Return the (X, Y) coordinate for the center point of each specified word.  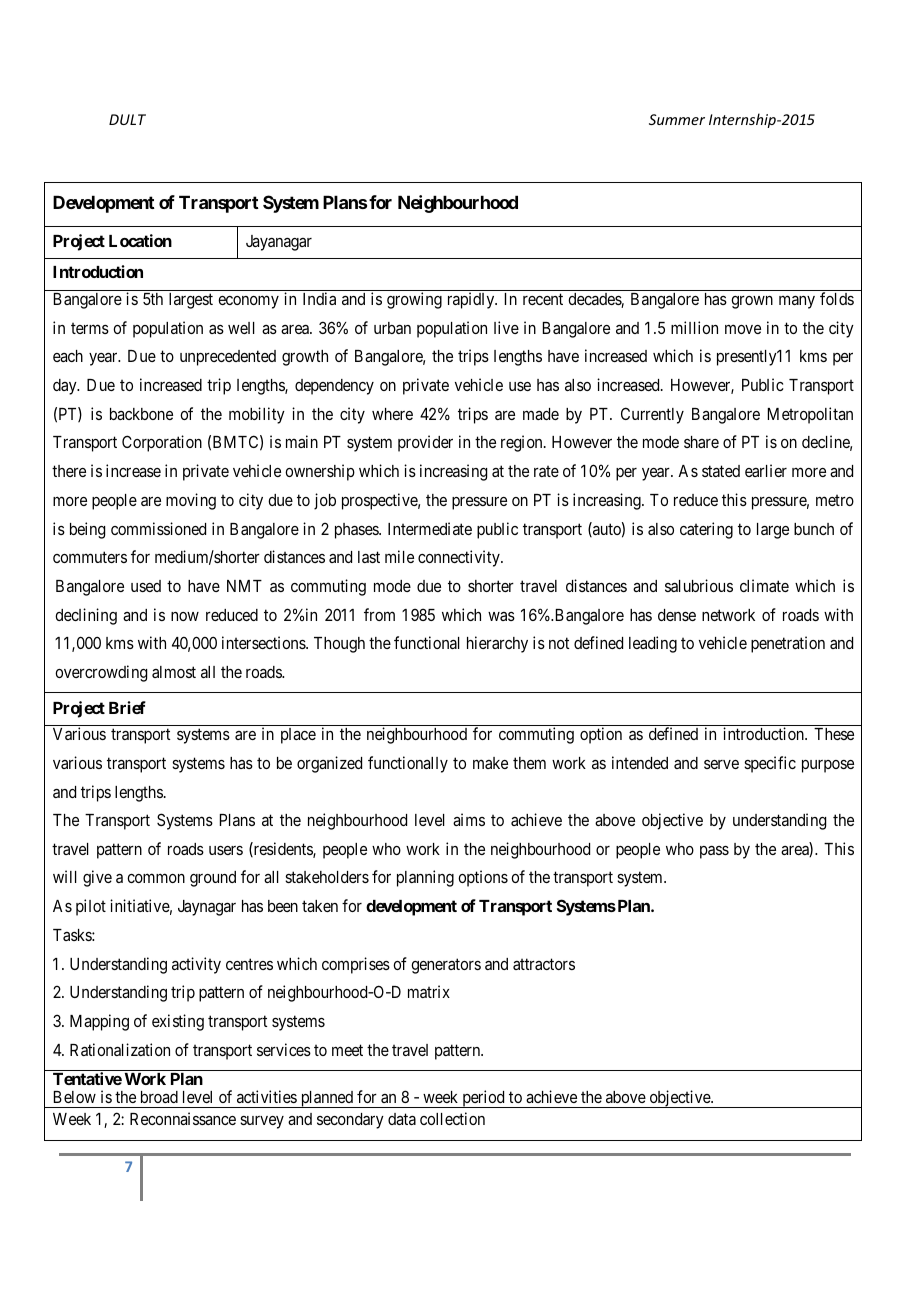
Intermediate (430, 528)
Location (140, 240)
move (743, 329)
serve (721, 764)
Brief (127, 707)
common (156, 878)
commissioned (158, 528)
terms (90, 328)
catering (706, 530)
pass (714, 852)
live (506, 327)
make (490, 763)
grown (752, 302)
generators (446, 966)
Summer (677, 119)
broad (159, 1097)
